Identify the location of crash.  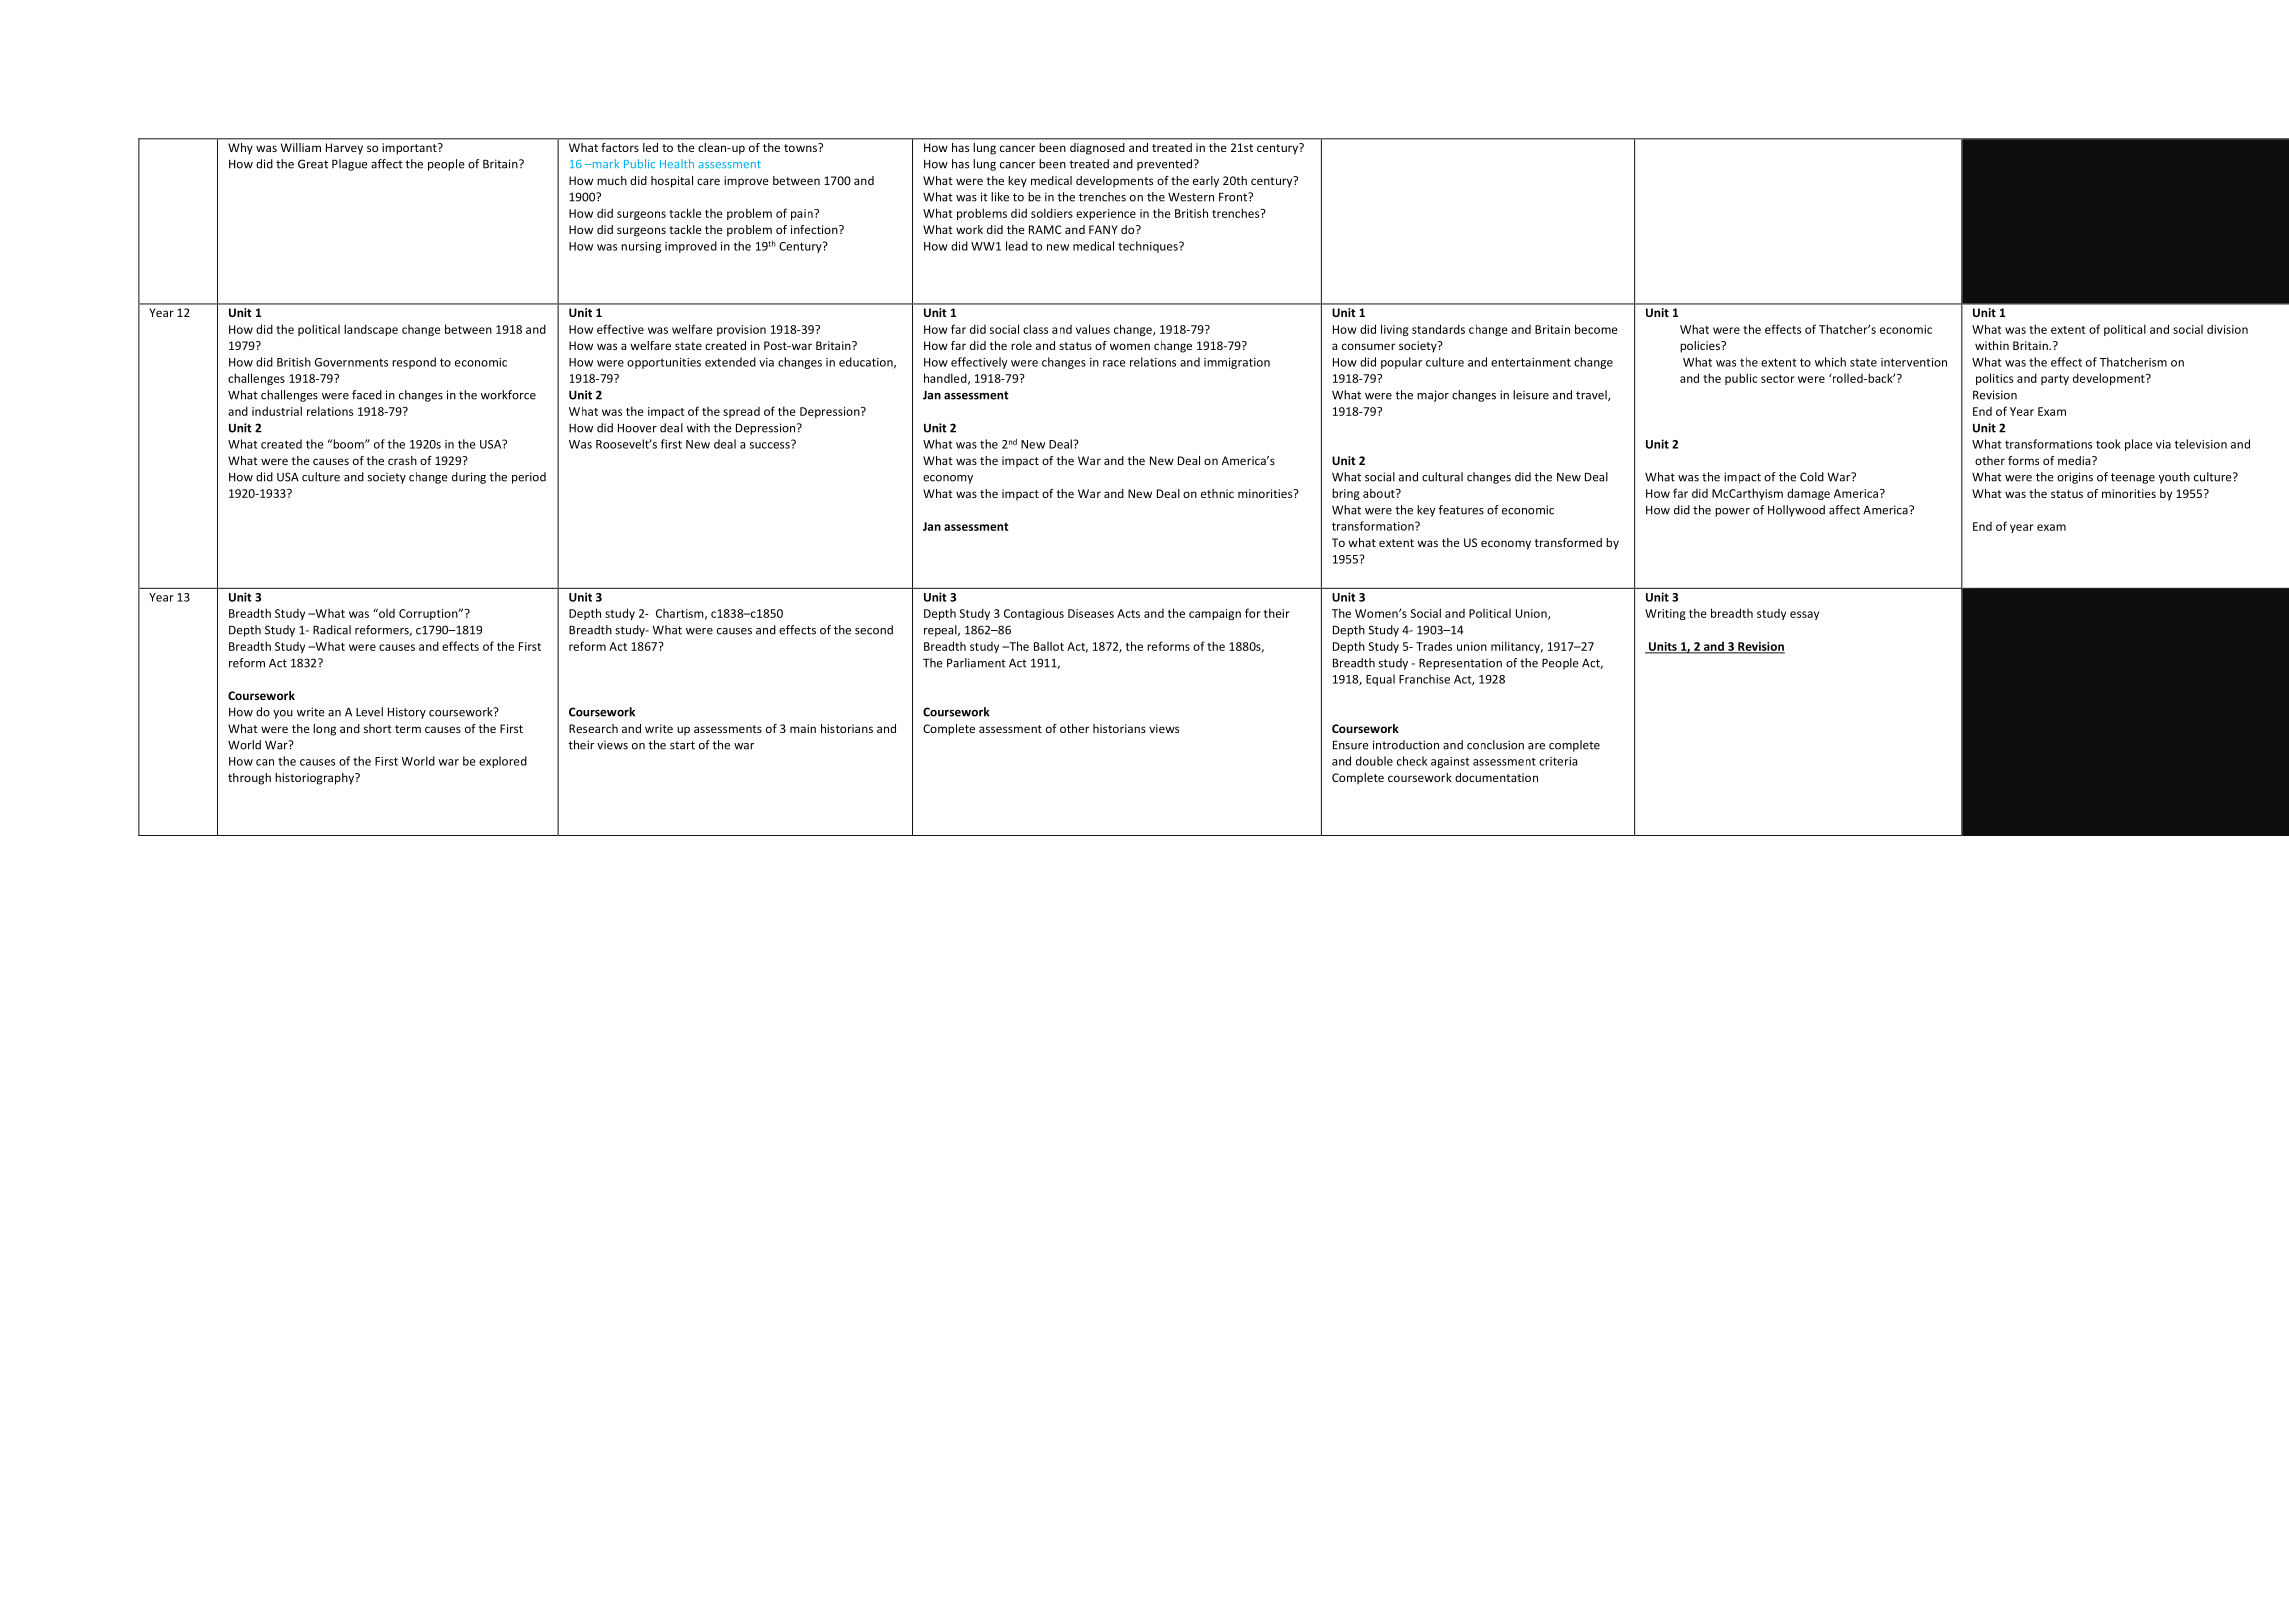
(402, 460).
